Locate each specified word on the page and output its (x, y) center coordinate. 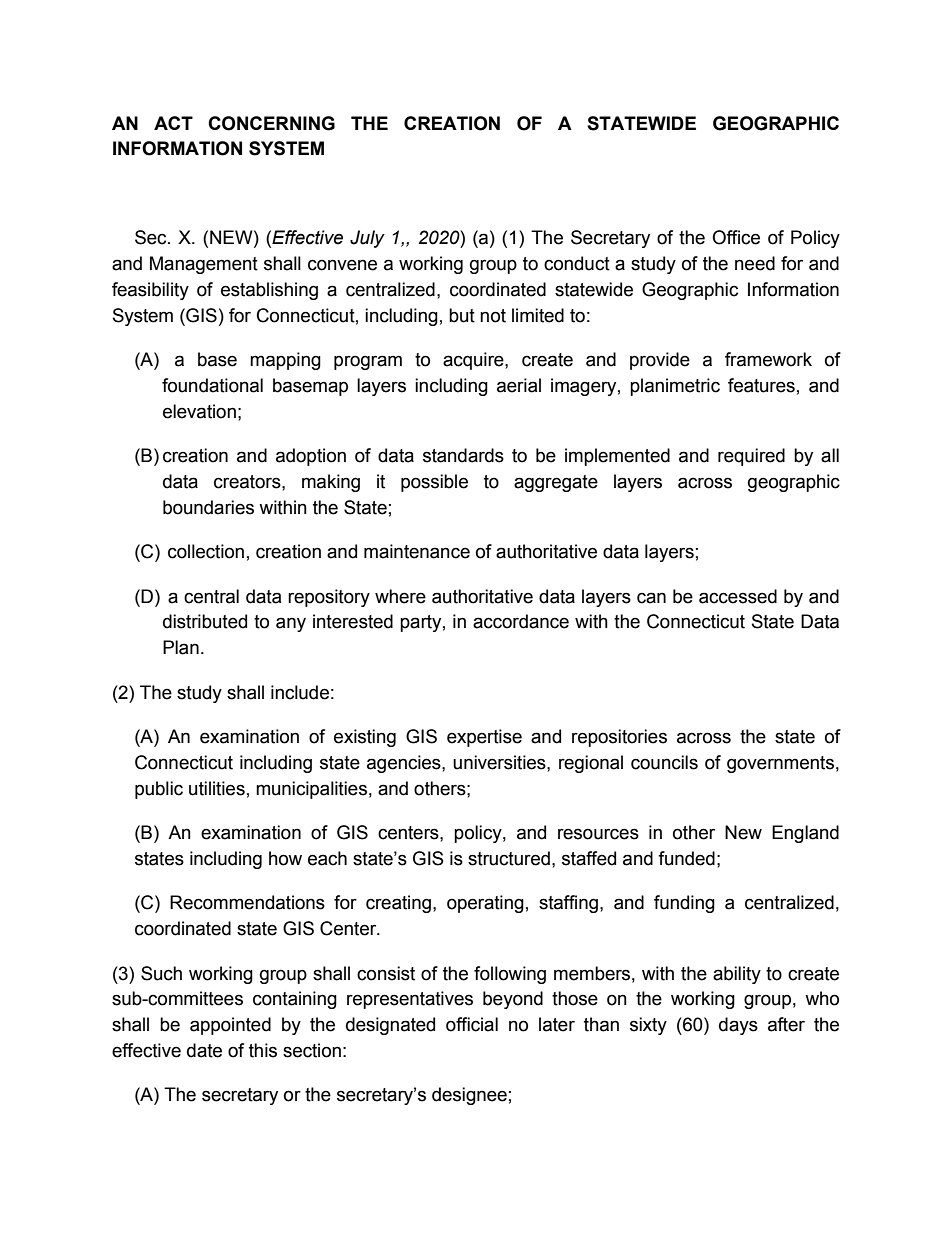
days (738, 1026)
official (472, 1024)
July (367, 239)
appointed (230, 1026)
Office (736, 237)
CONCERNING (271, 123)
